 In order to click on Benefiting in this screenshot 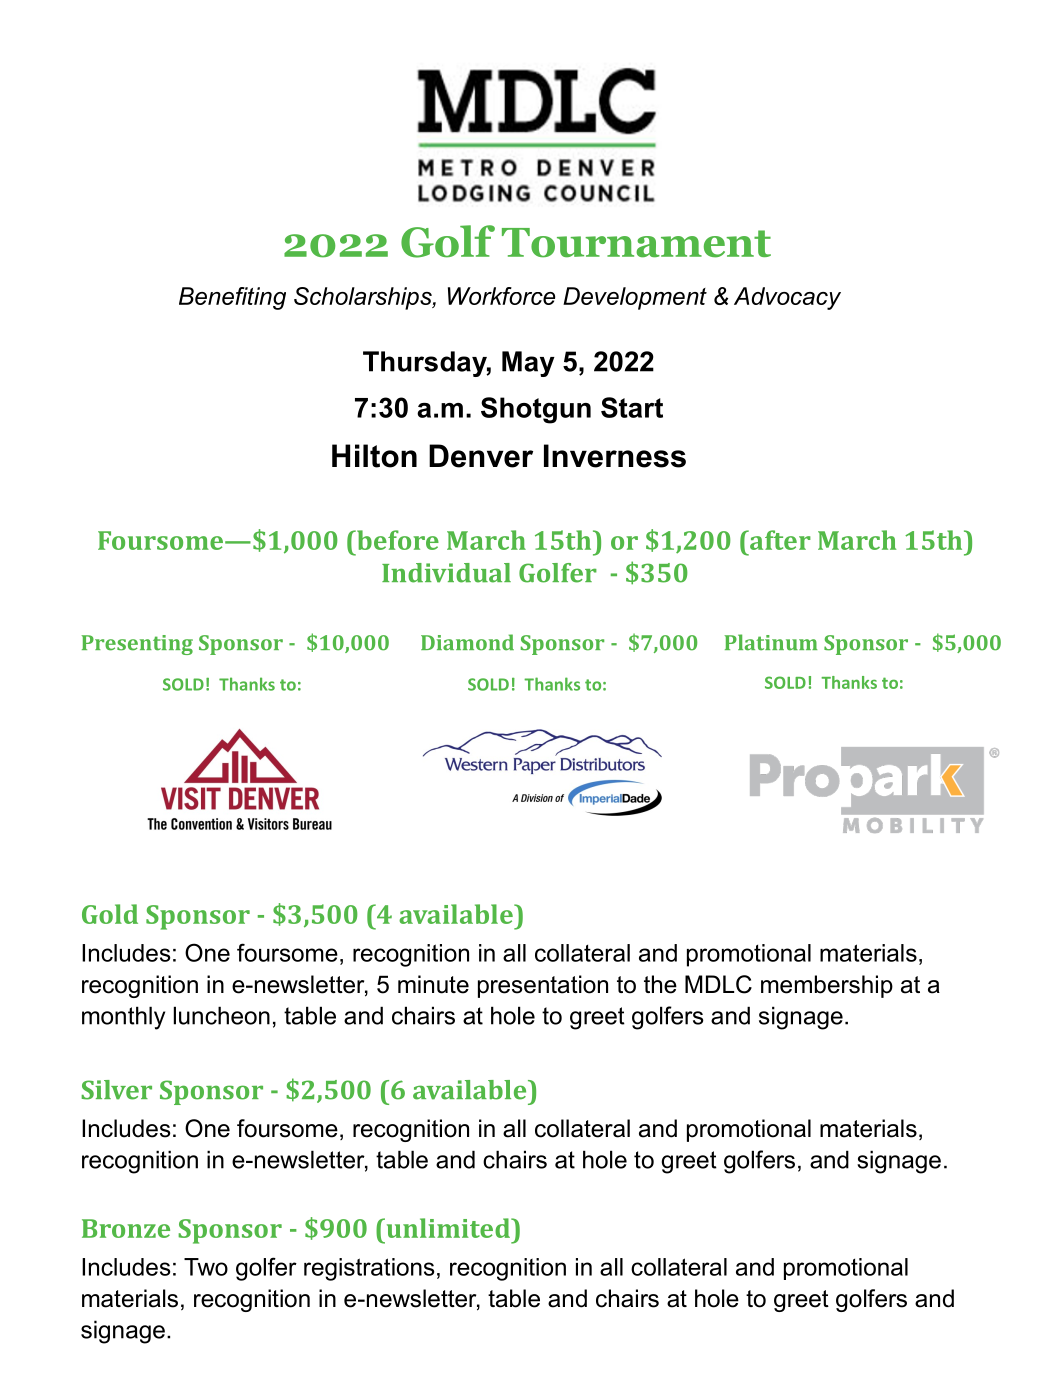, I will do `click(232, 298)`.
